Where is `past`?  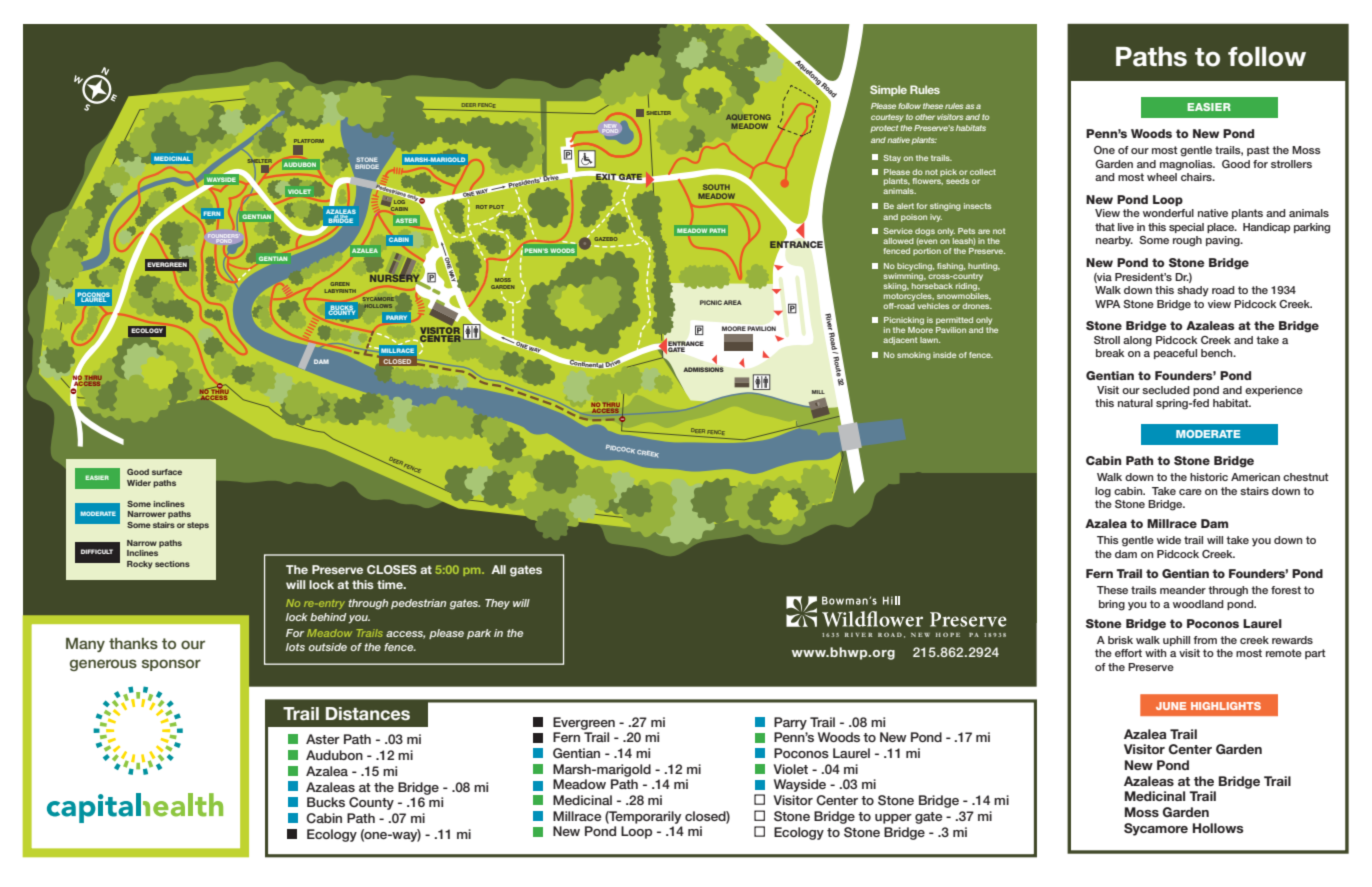 past is located at coordinates (1258, 151).
